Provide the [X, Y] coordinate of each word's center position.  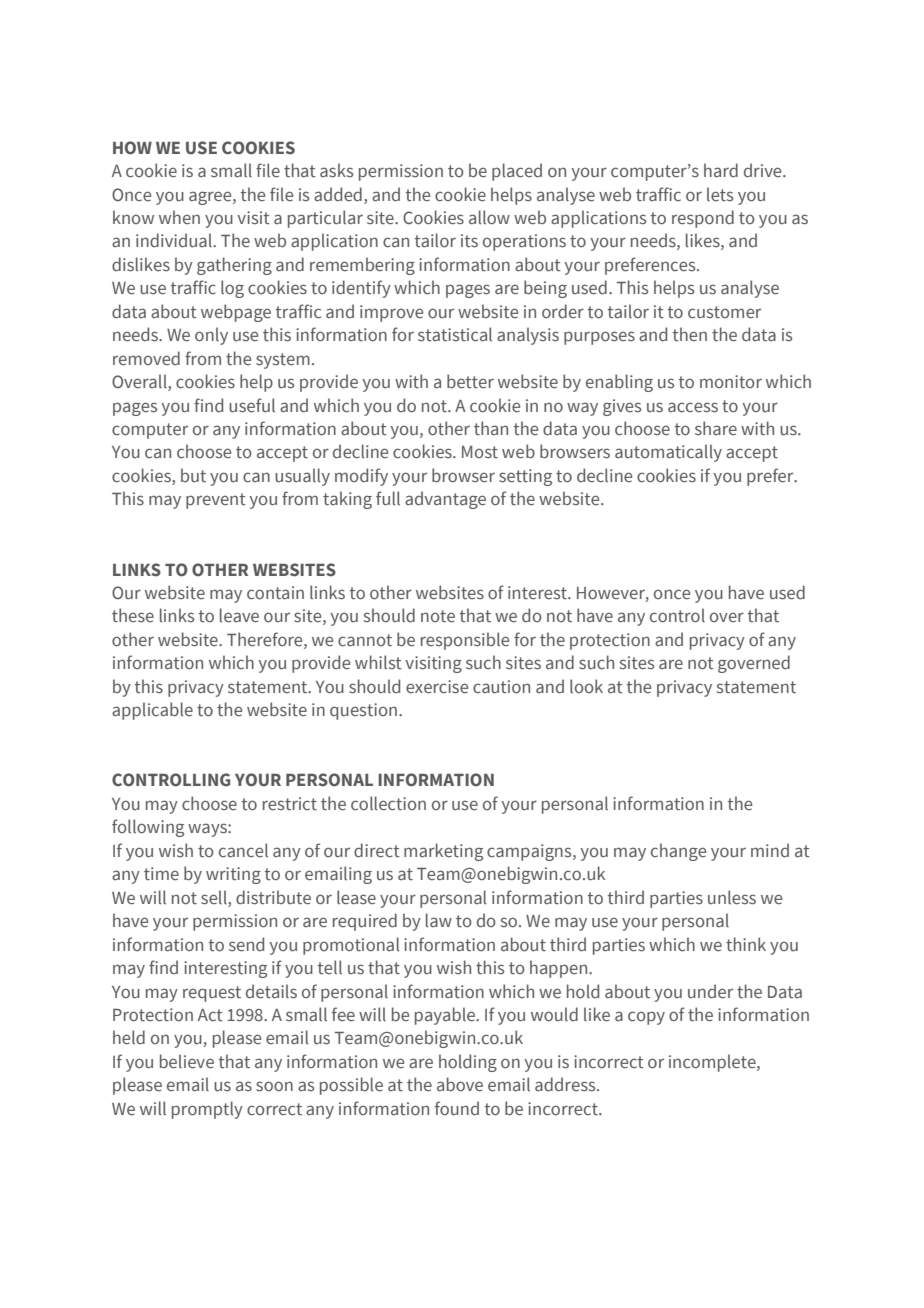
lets [720, 194]
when [179, 217]
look [586, 686]
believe [187, 1061]
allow [489, 217]
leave [239, 615]
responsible [465, 641]
